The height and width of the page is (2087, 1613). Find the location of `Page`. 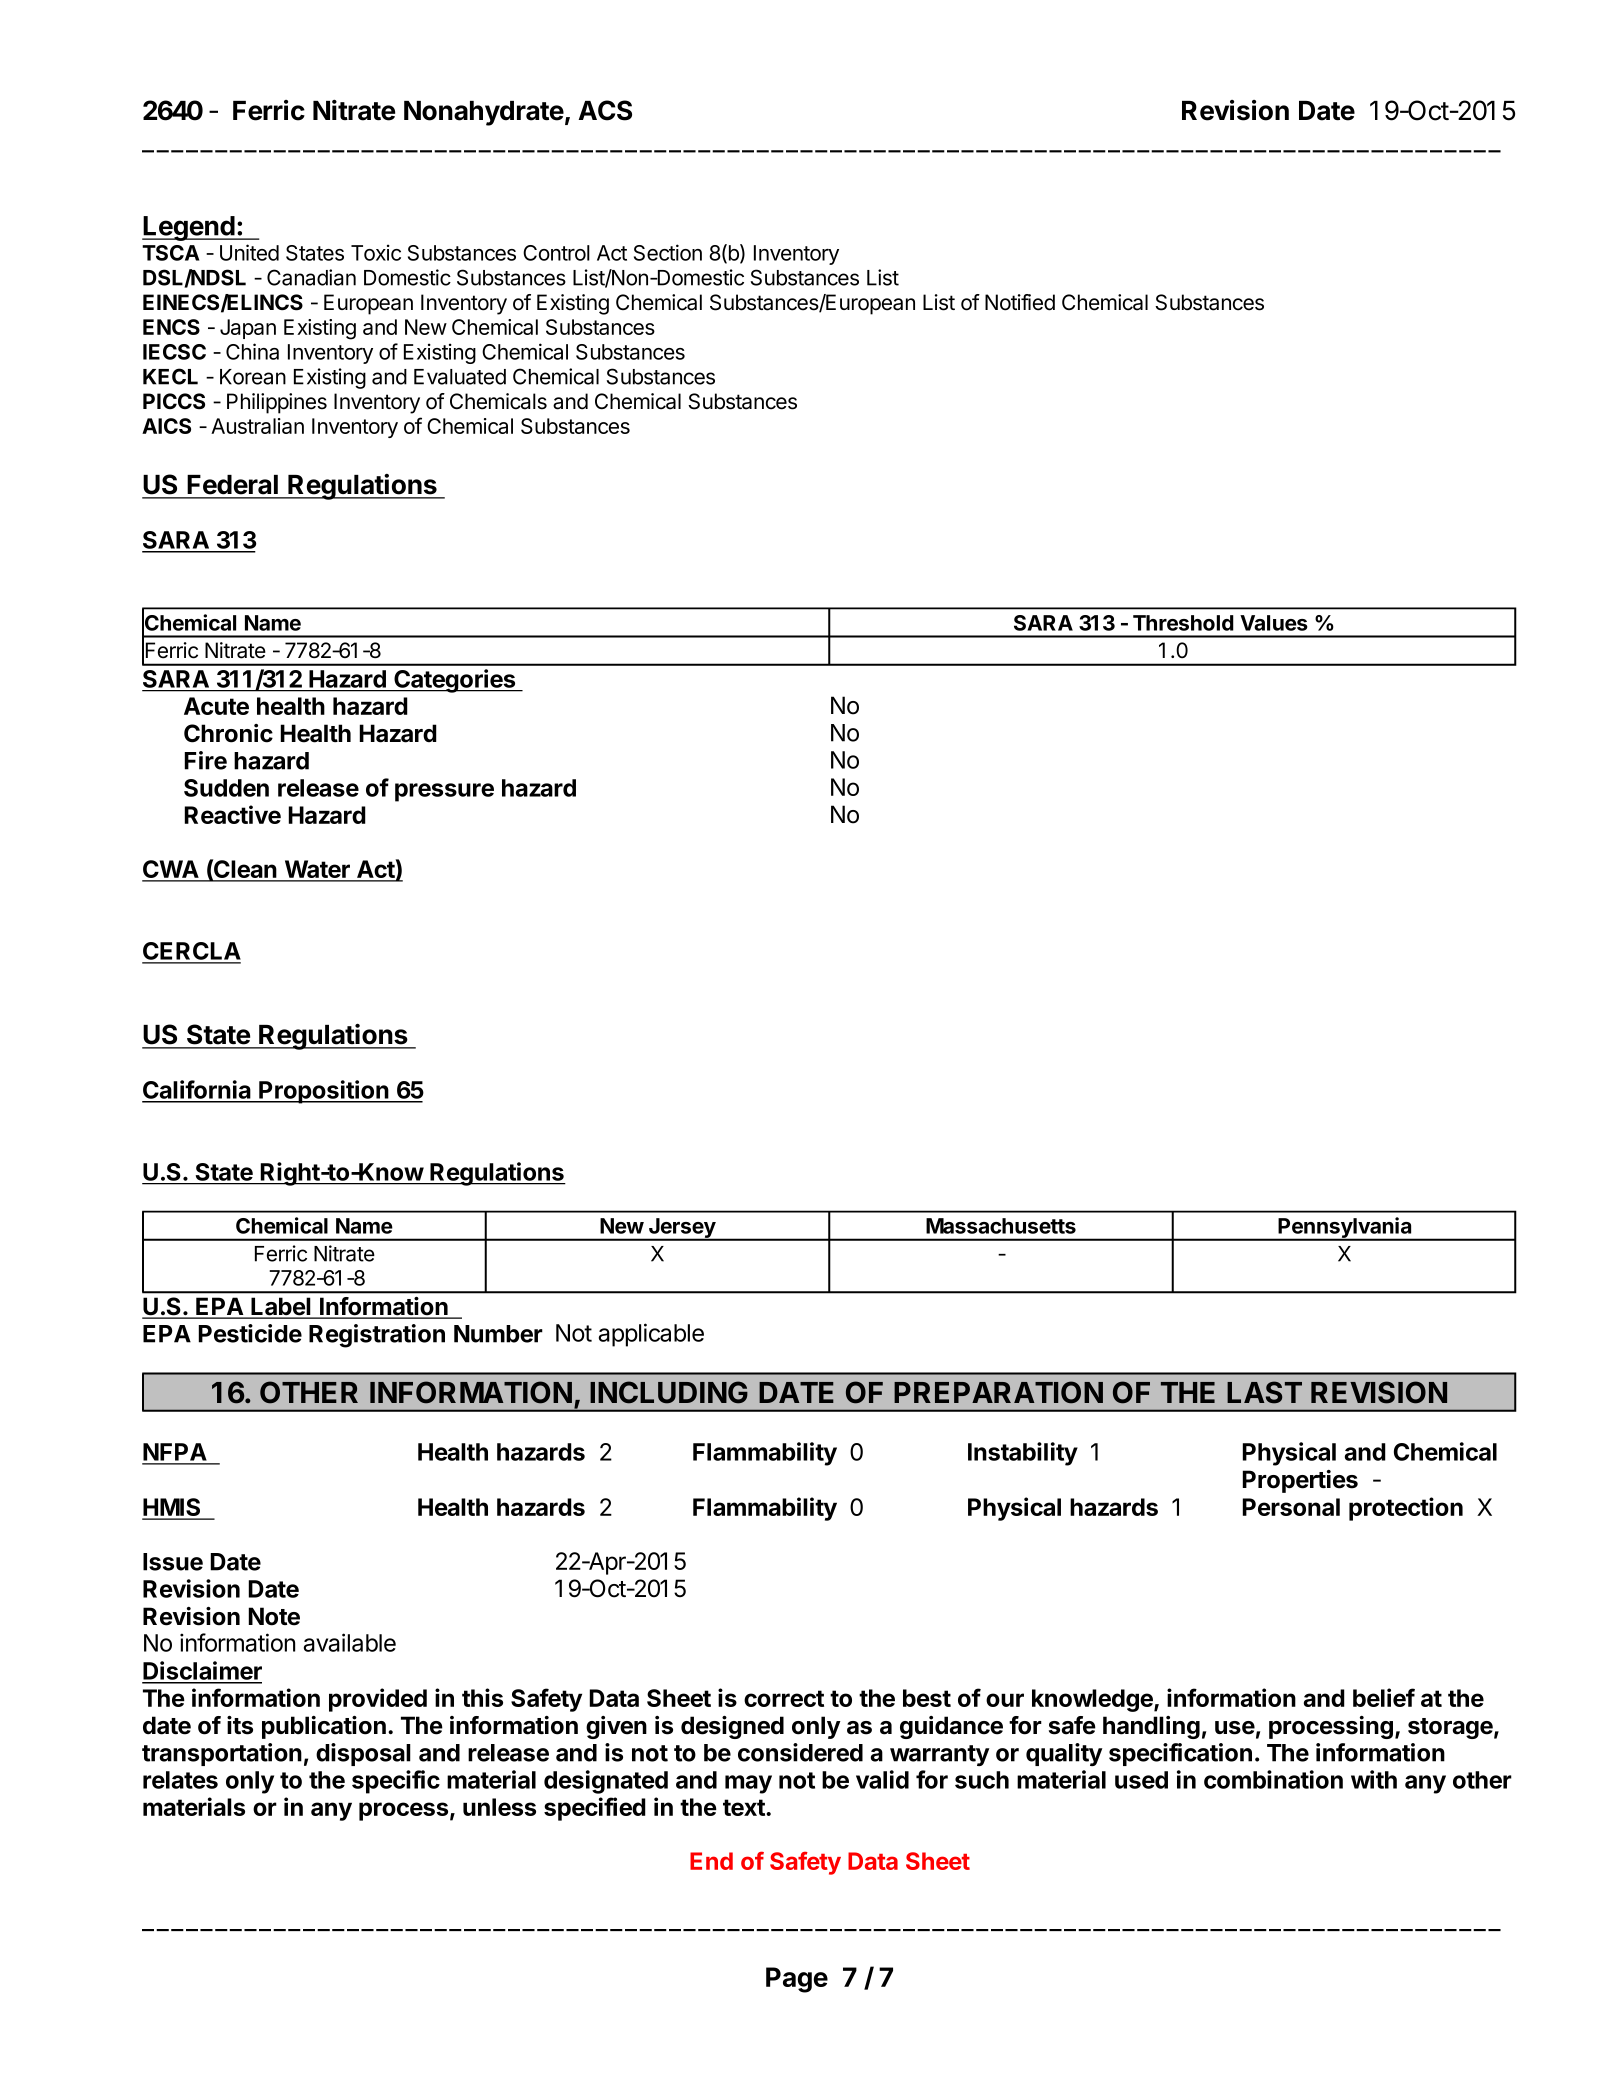

Page is located at coordinates (797, 1980).
